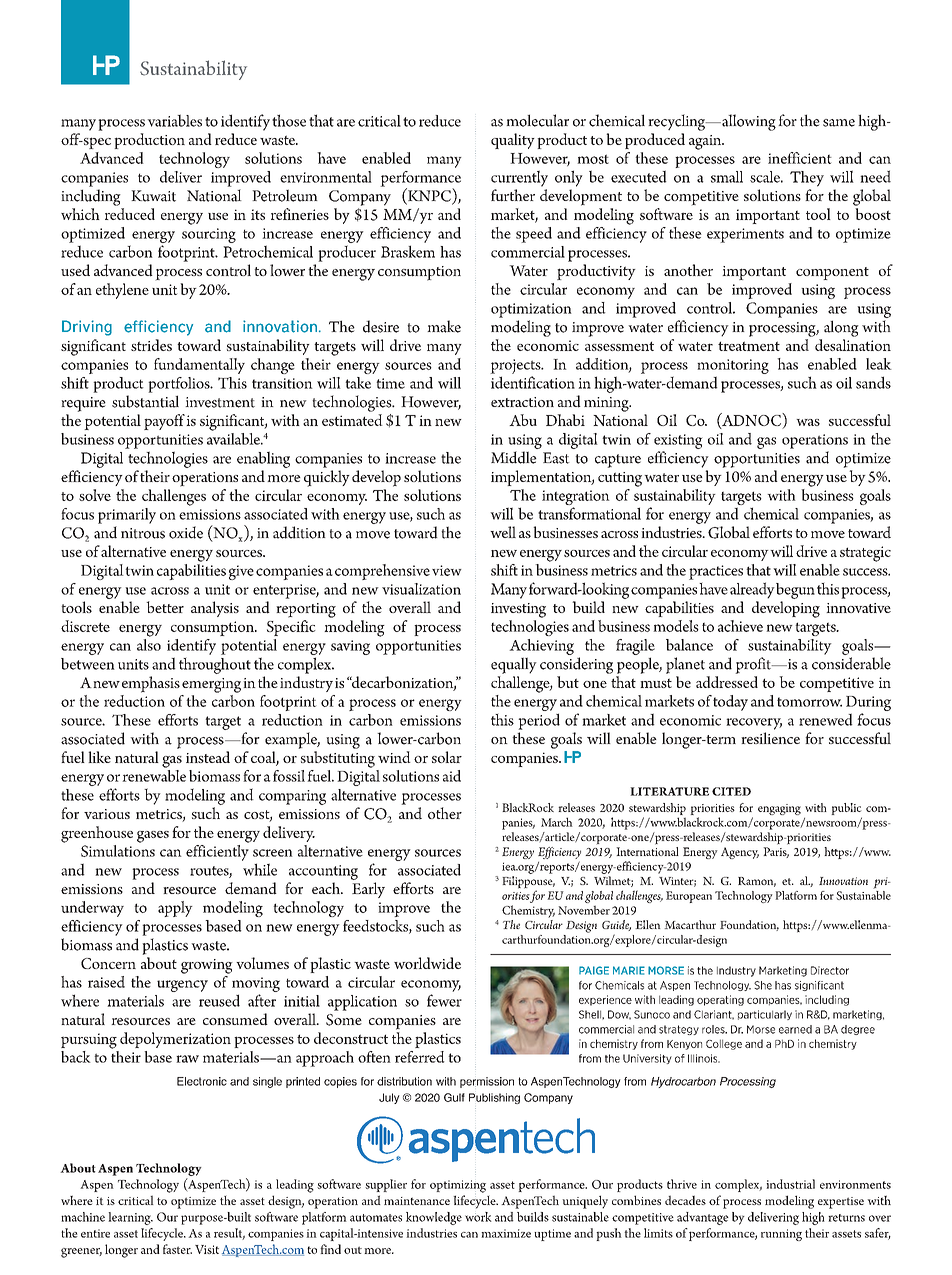 This page has width=952, height=1275. What do you see at coordinates (452, 776) in the page?
I see `aid` at bounding box center [452, 776].
